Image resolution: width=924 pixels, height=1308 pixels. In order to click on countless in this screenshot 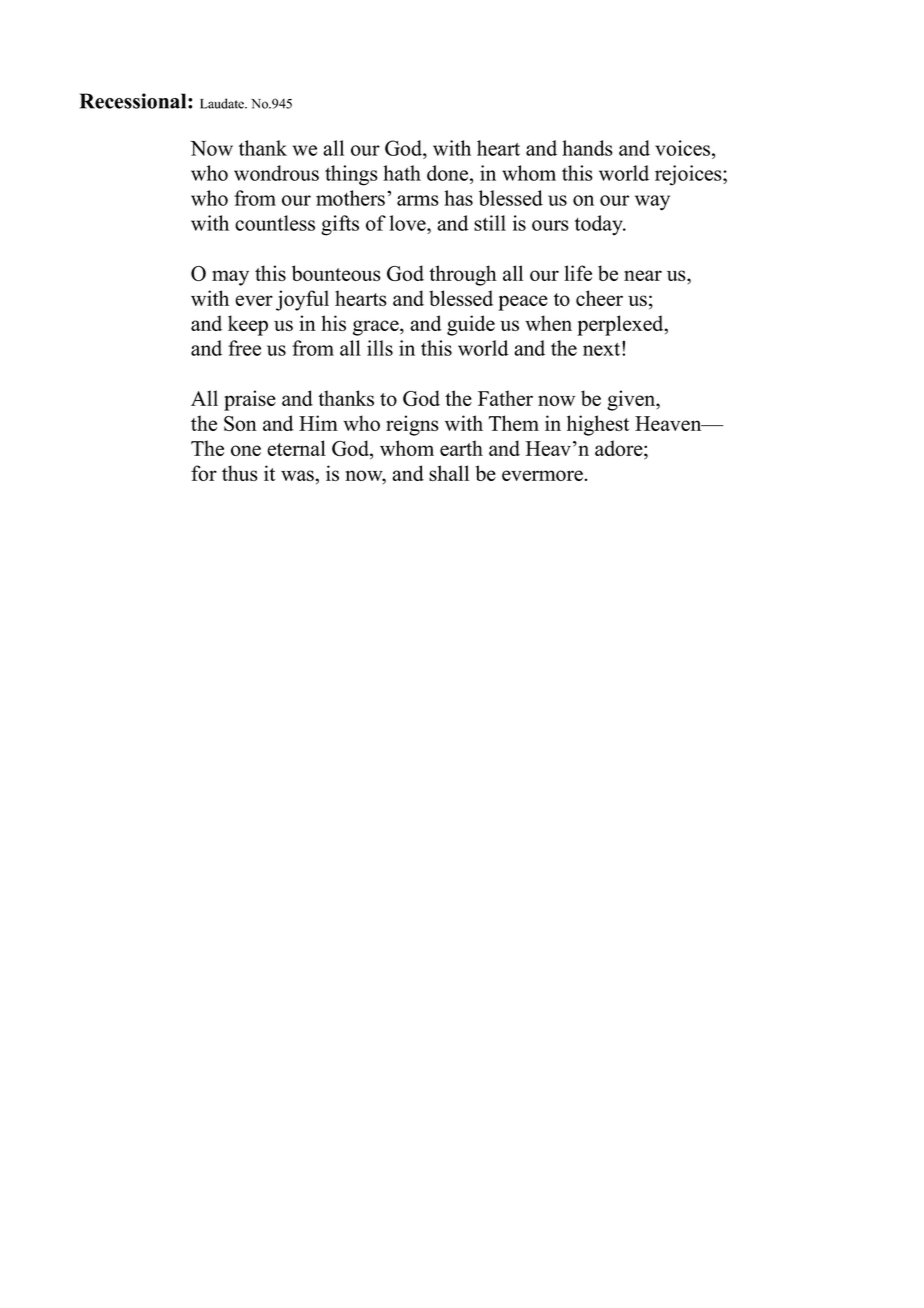, I will do `click(275, 223)`.
